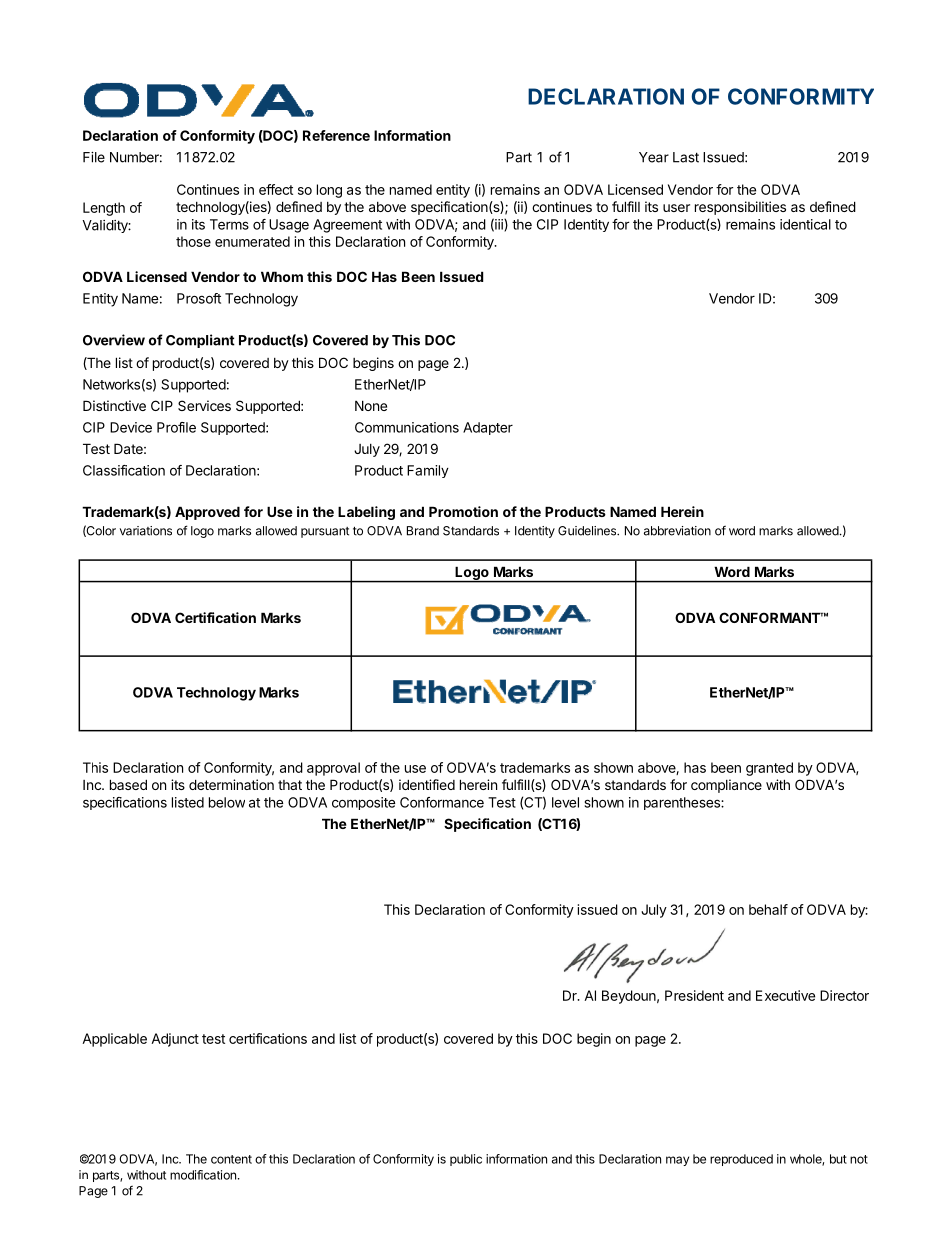 This screenshot has width=952, height=1233. Describe the element at coordinates (207, 513) in the screenshot. I see `Approved` at that location.
